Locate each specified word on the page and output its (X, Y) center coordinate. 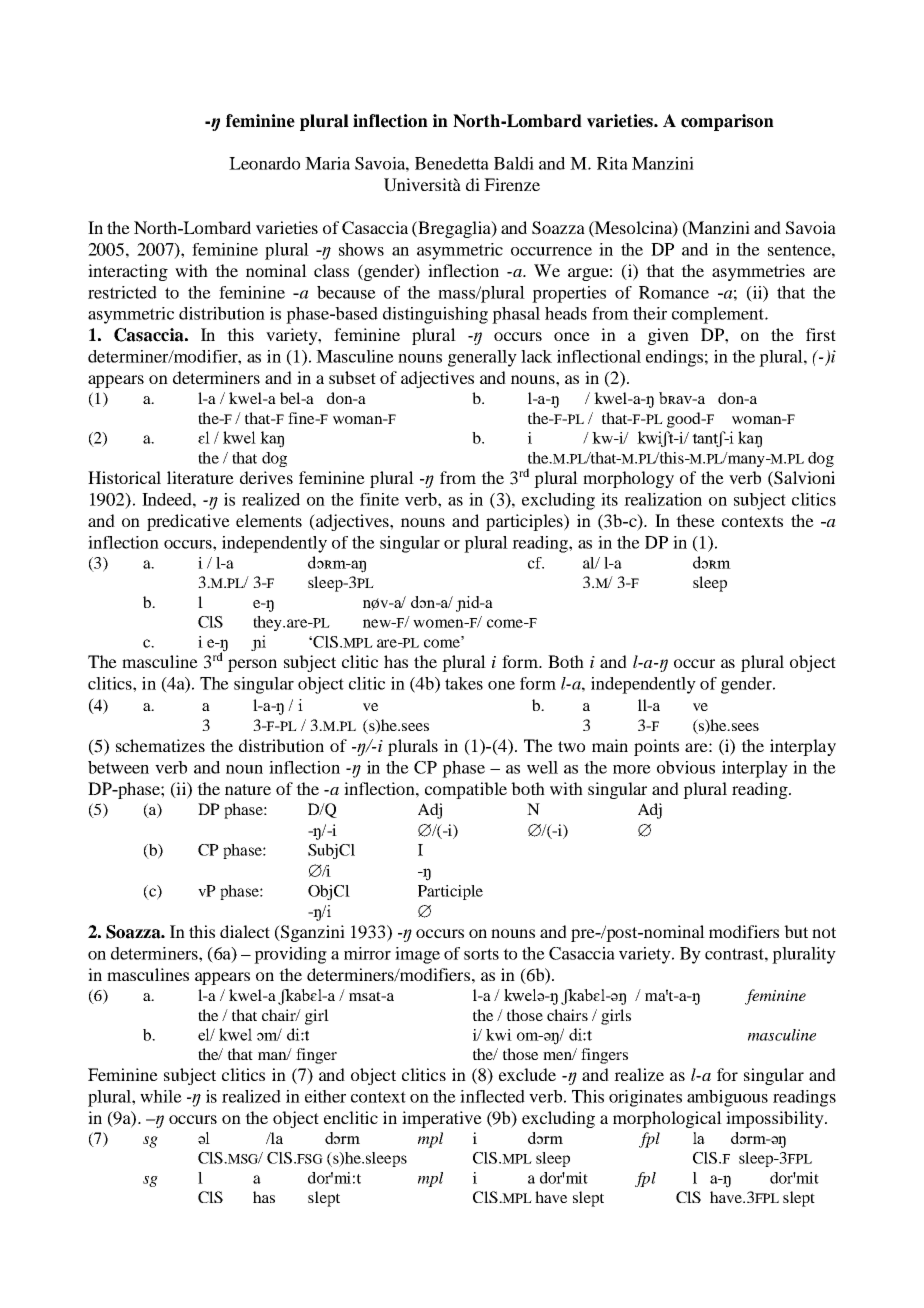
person (252, 665)
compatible (466, 790)
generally (482, 358)
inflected (492, 1096)
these (695, 520)
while (161, 1096)
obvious (686, 767)
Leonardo (264, 163)
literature (200, 477)
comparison (727, 122)
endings (674, 358)
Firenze (512, 184)
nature (248, 789)
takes (464, 683)
